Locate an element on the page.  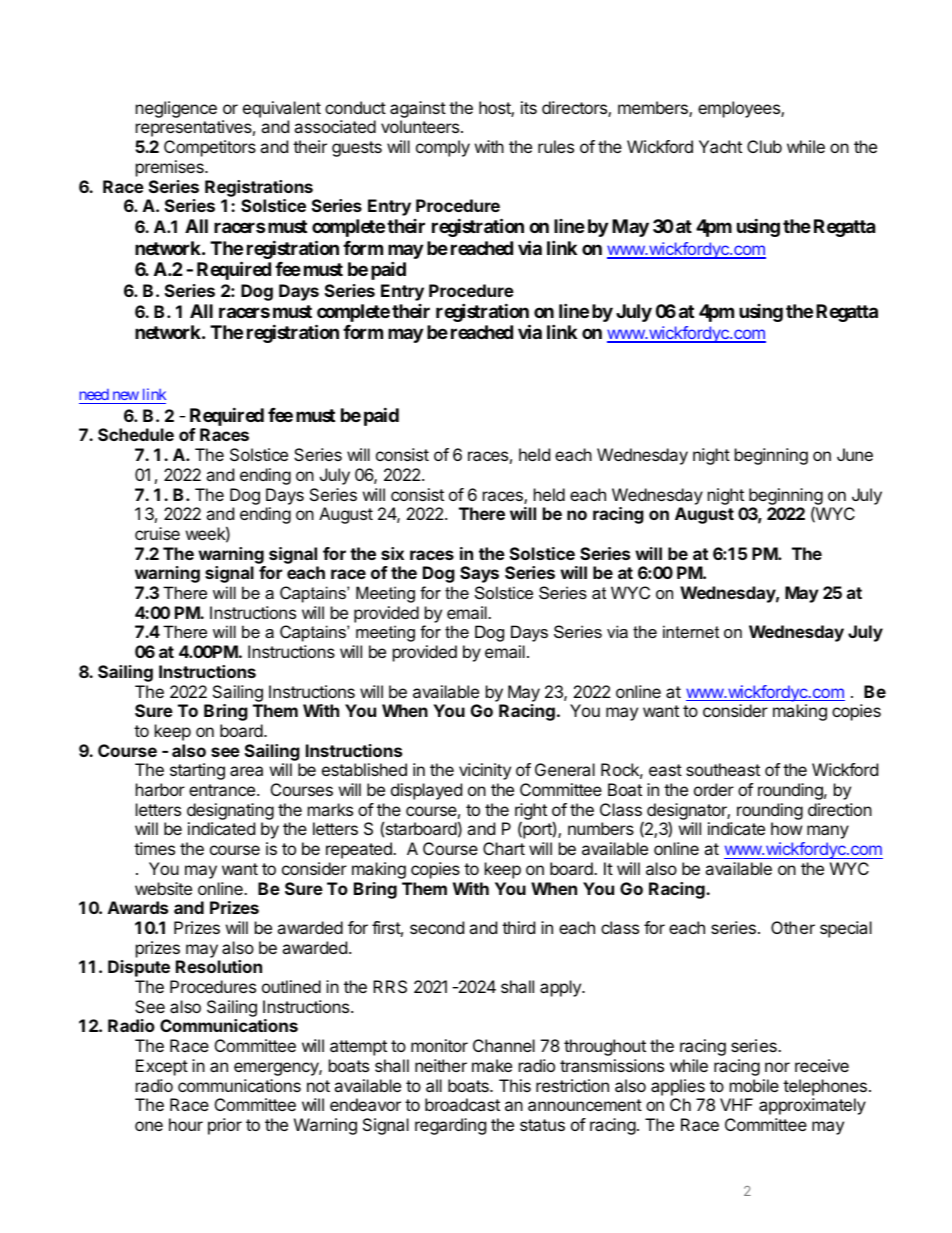
comply is located at coordinates (443, 148).
